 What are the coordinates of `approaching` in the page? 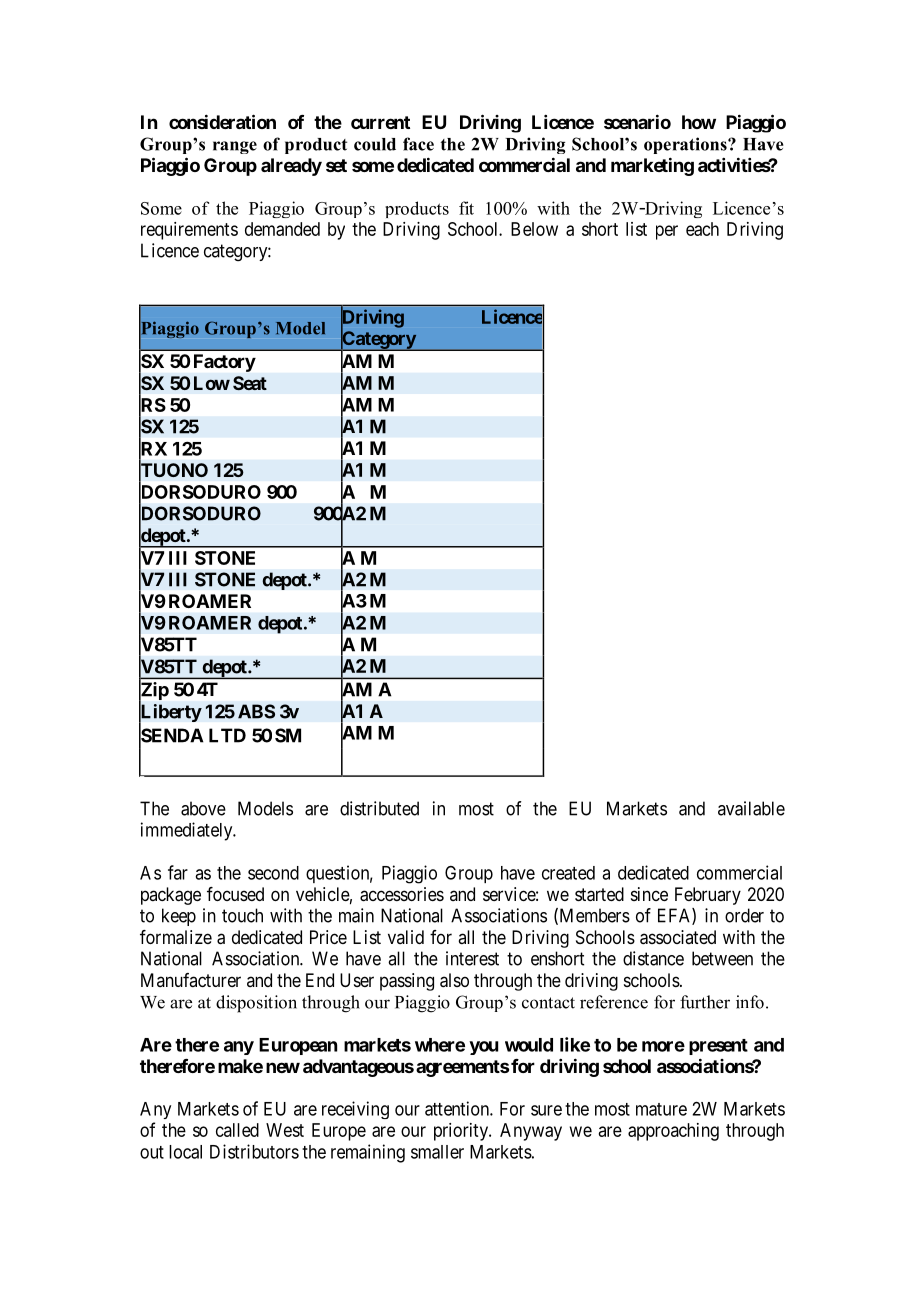 It's located at (673, 1132).
